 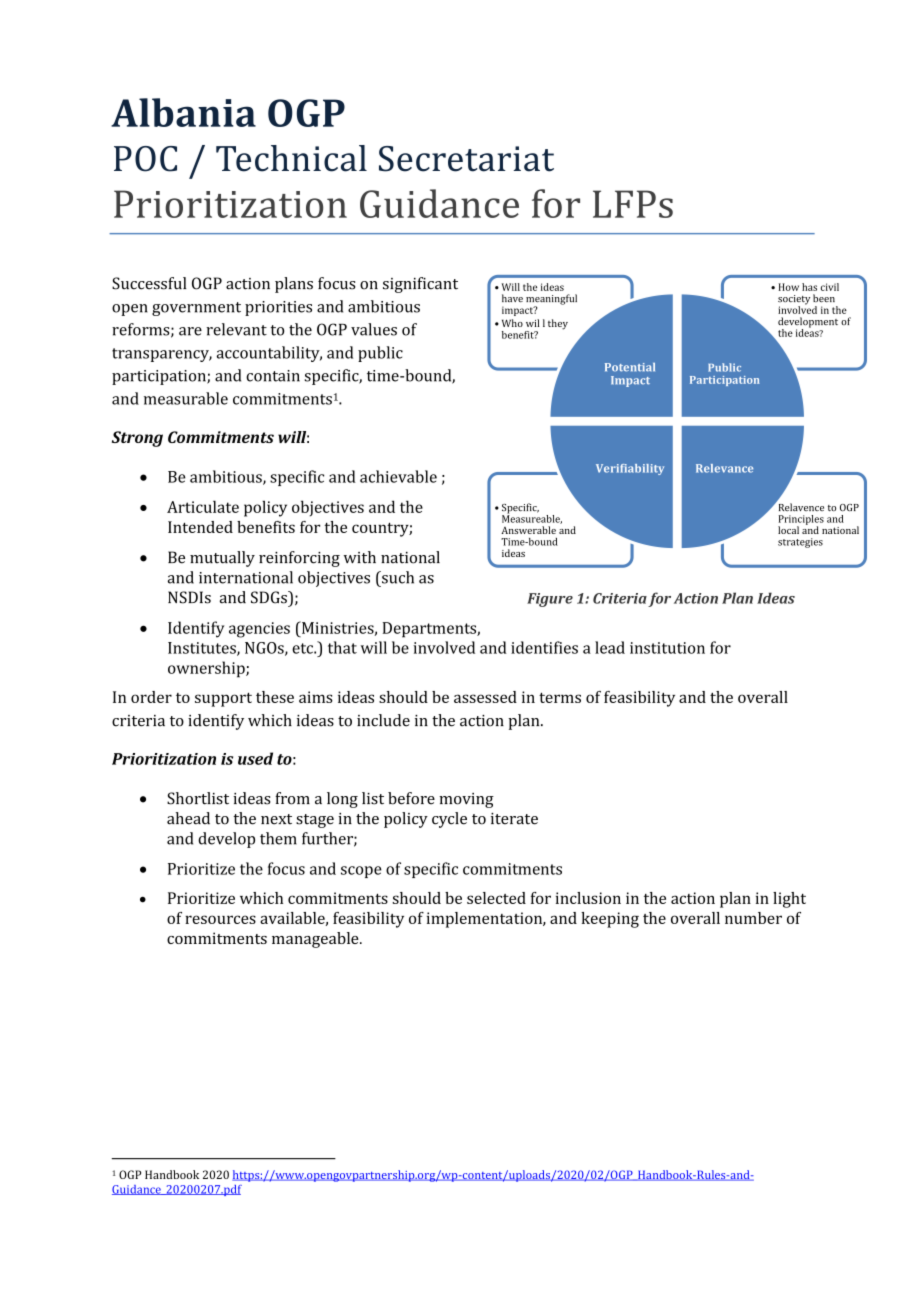 I want to click on Secretariat, so click(x=466, y=159).
